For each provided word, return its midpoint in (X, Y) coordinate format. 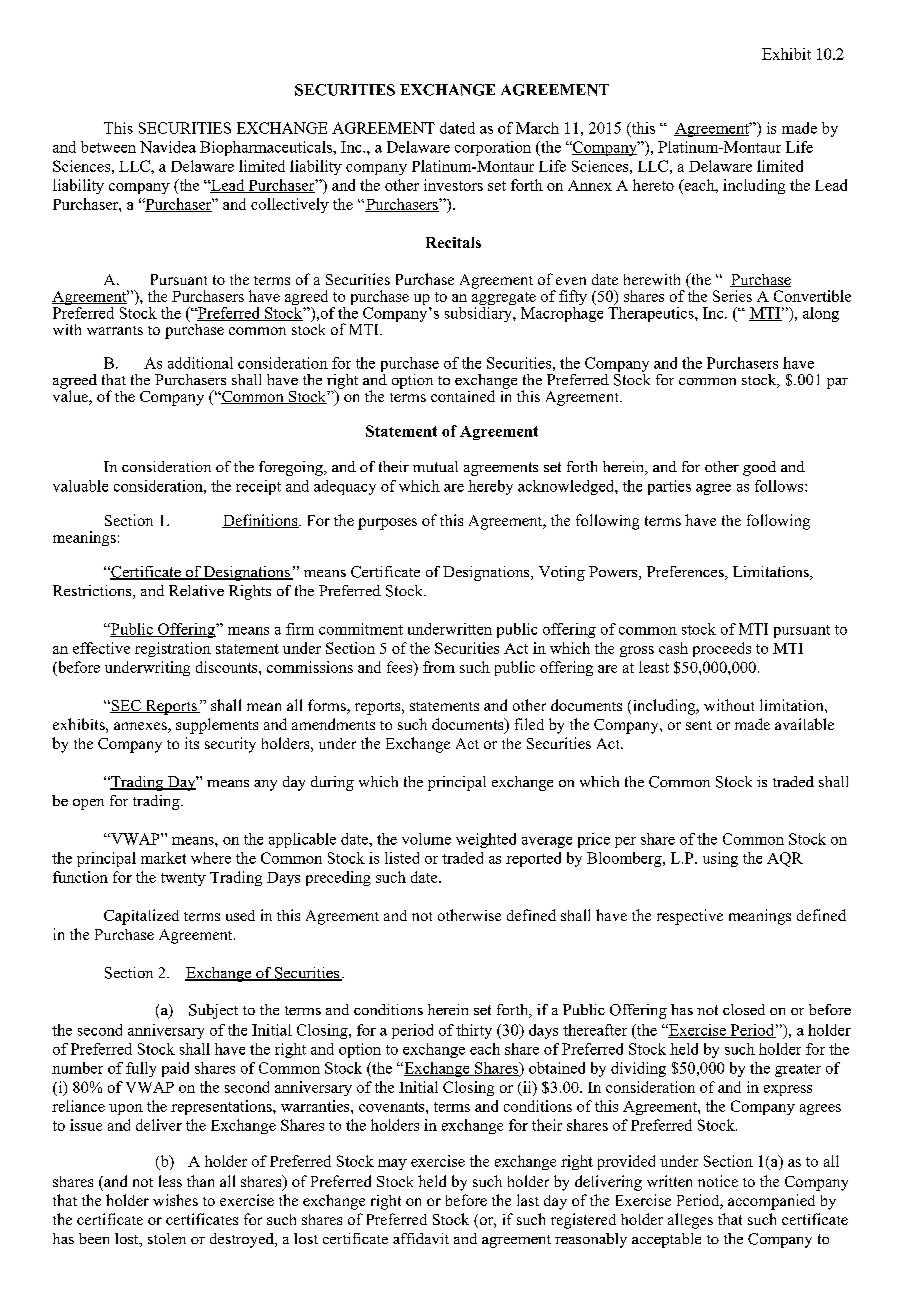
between (108, 147)
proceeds (722, 649)
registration (173, 649)
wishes (175, 1200)
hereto (653, 185)
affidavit (421, 1238)
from (439, 667)
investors (453, 185)
